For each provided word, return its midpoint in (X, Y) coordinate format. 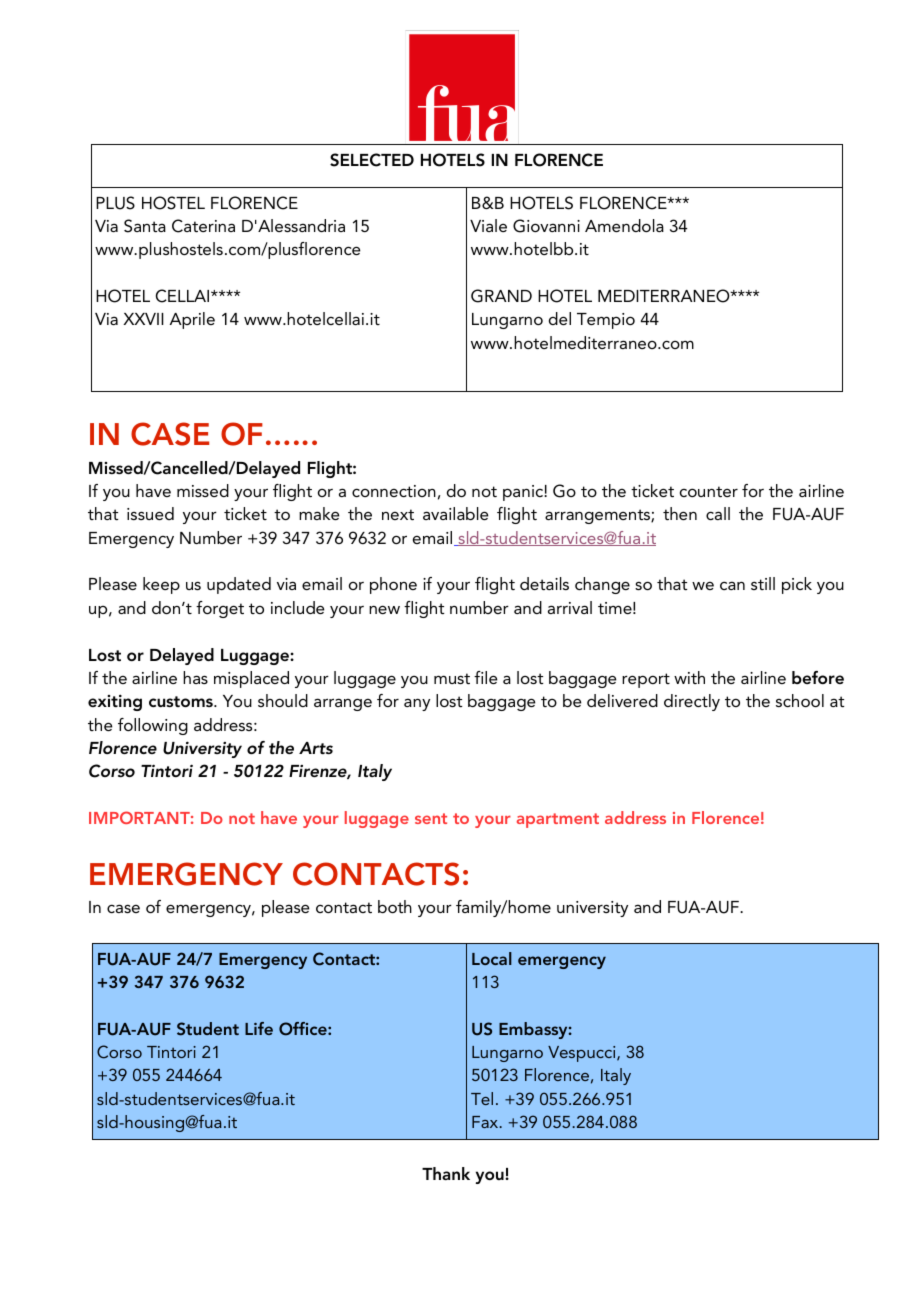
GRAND (501, 296)
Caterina (203, 226)
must (452, 678)
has (195, 677)
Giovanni (546, 226)
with (689, 677)
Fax (486, 1122)
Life (259, 1028)
